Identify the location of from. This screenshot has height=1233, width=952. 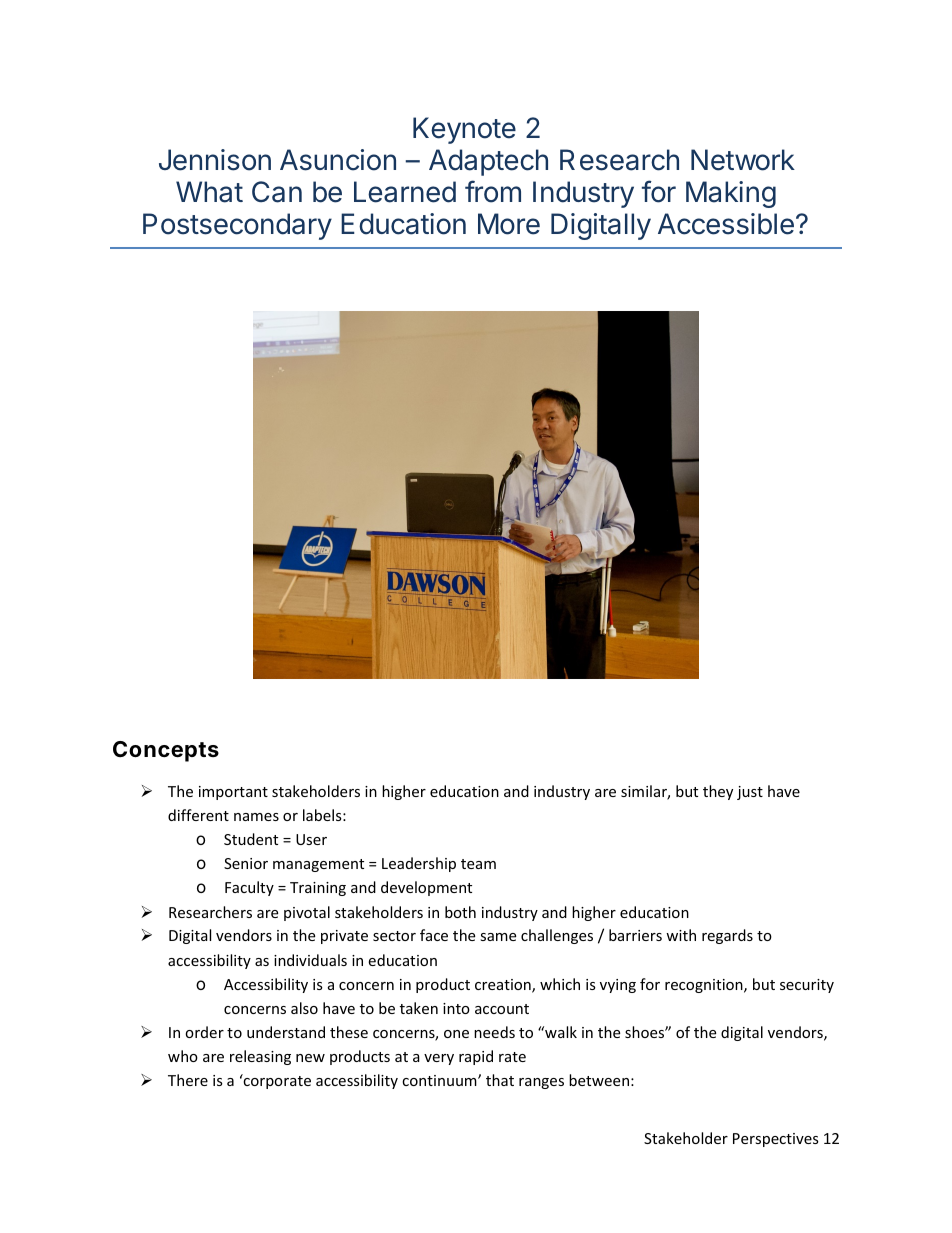
(493, 191).
